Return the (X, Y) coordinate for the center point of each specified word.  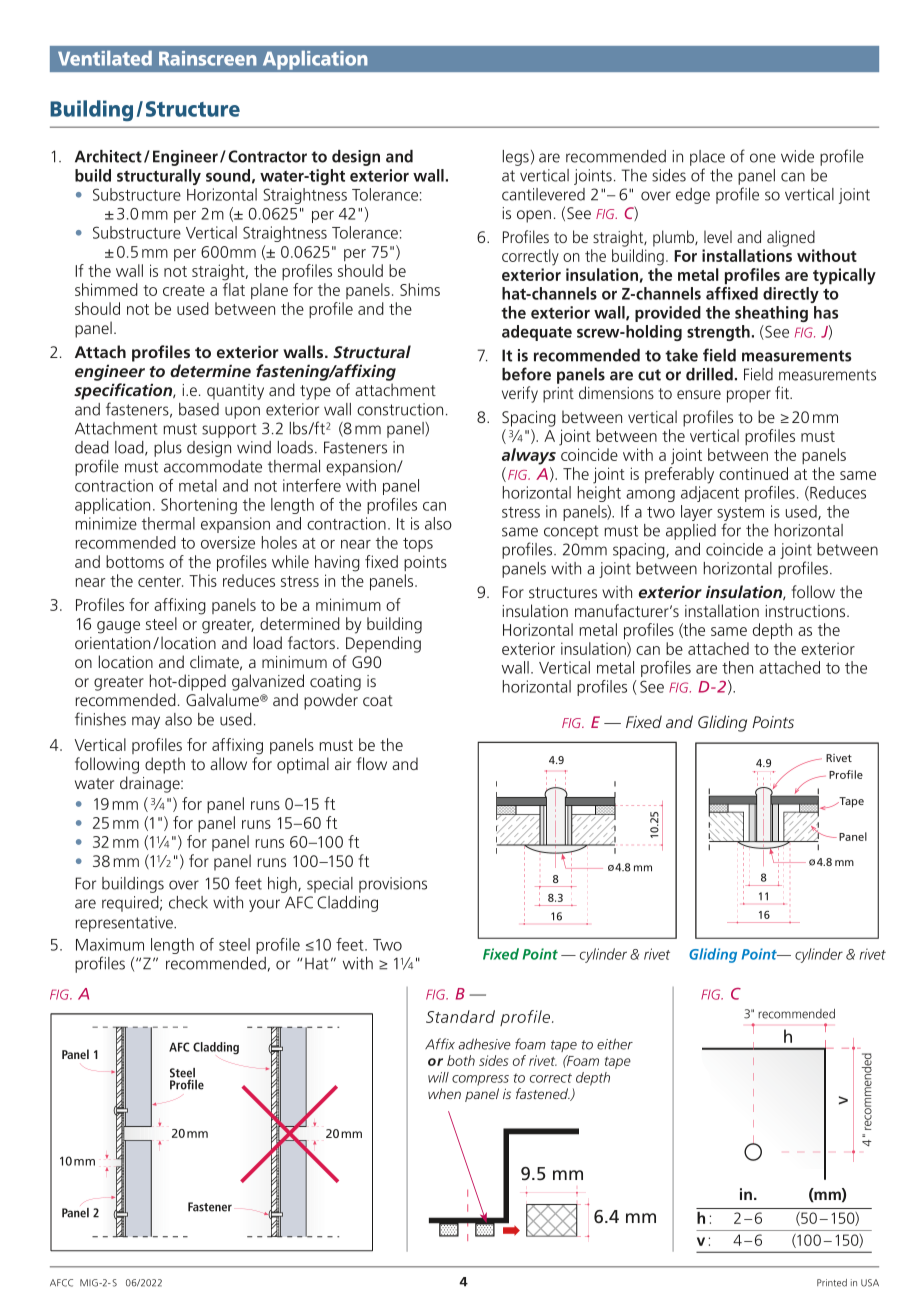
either (615, 1044)
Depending (383, 644)
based (199, 409)
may (146, 722)
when (444, 1093)
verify (520, 394)
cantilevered (543, 194)
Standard (460, 1016)
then (737, 667)
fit (783, 392)
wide (797, 156)
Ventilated (105, 58)
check (188, 902)
